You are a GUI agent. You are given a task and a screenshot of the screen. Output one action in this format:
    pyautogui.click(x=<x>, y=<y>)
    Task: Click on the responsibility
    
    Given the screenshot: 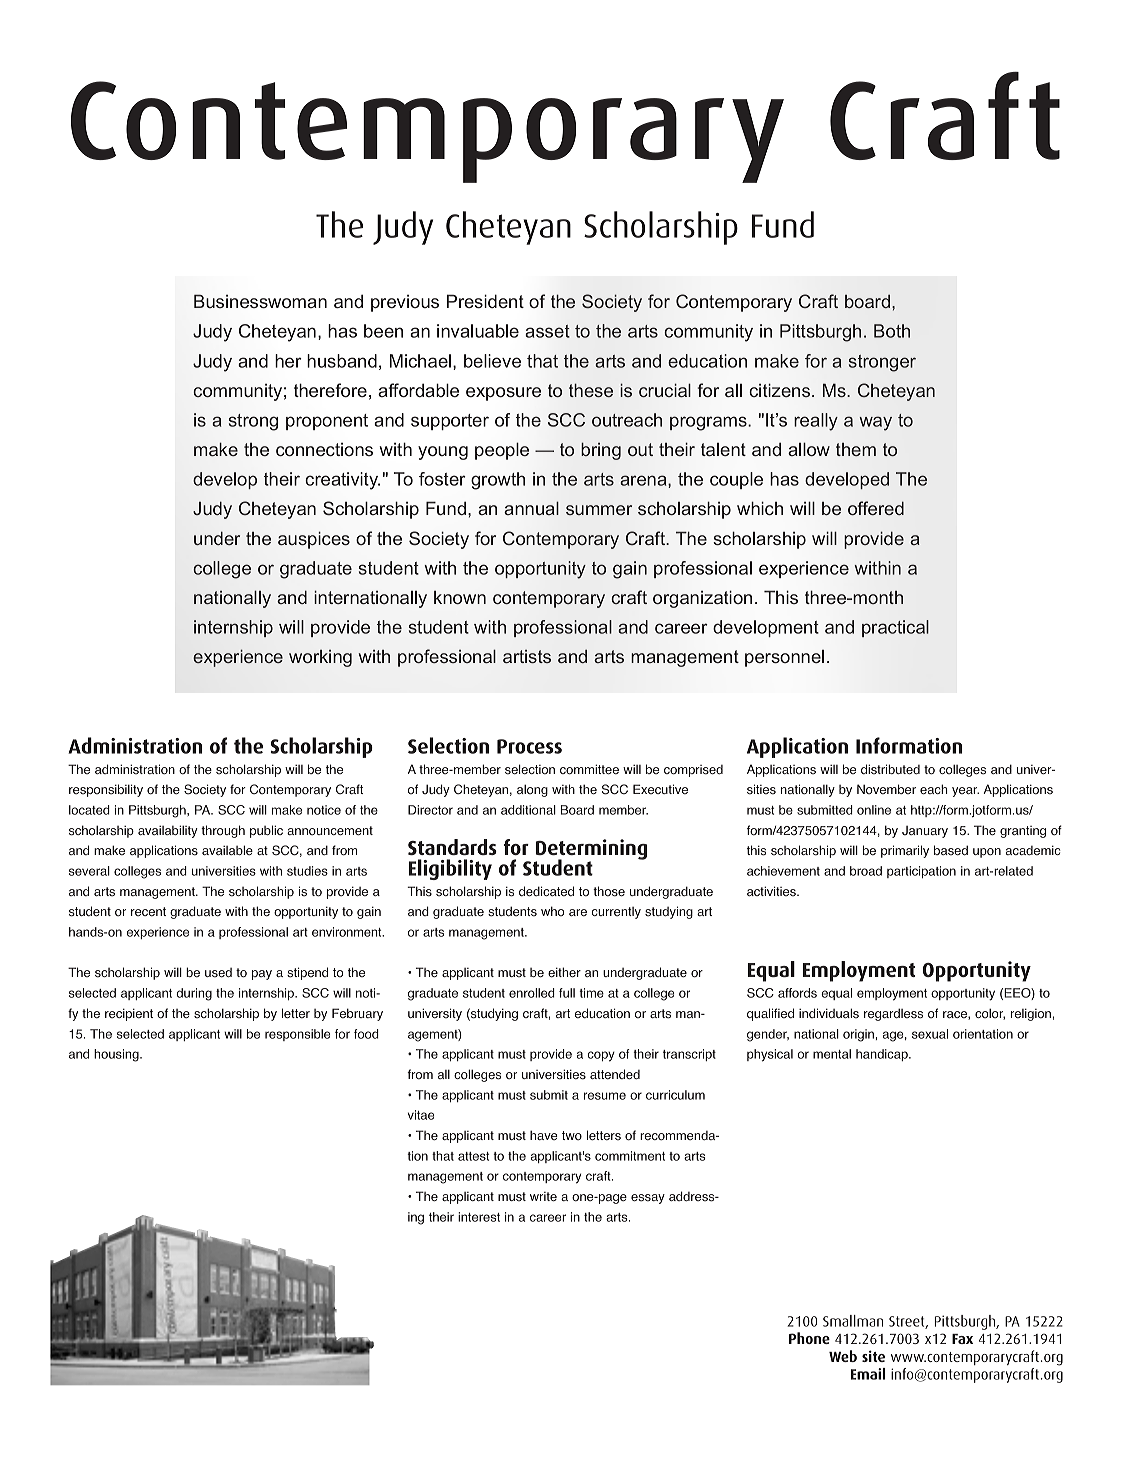 What is the action you would take?
    pyautogui.click(x=106, y=790)
